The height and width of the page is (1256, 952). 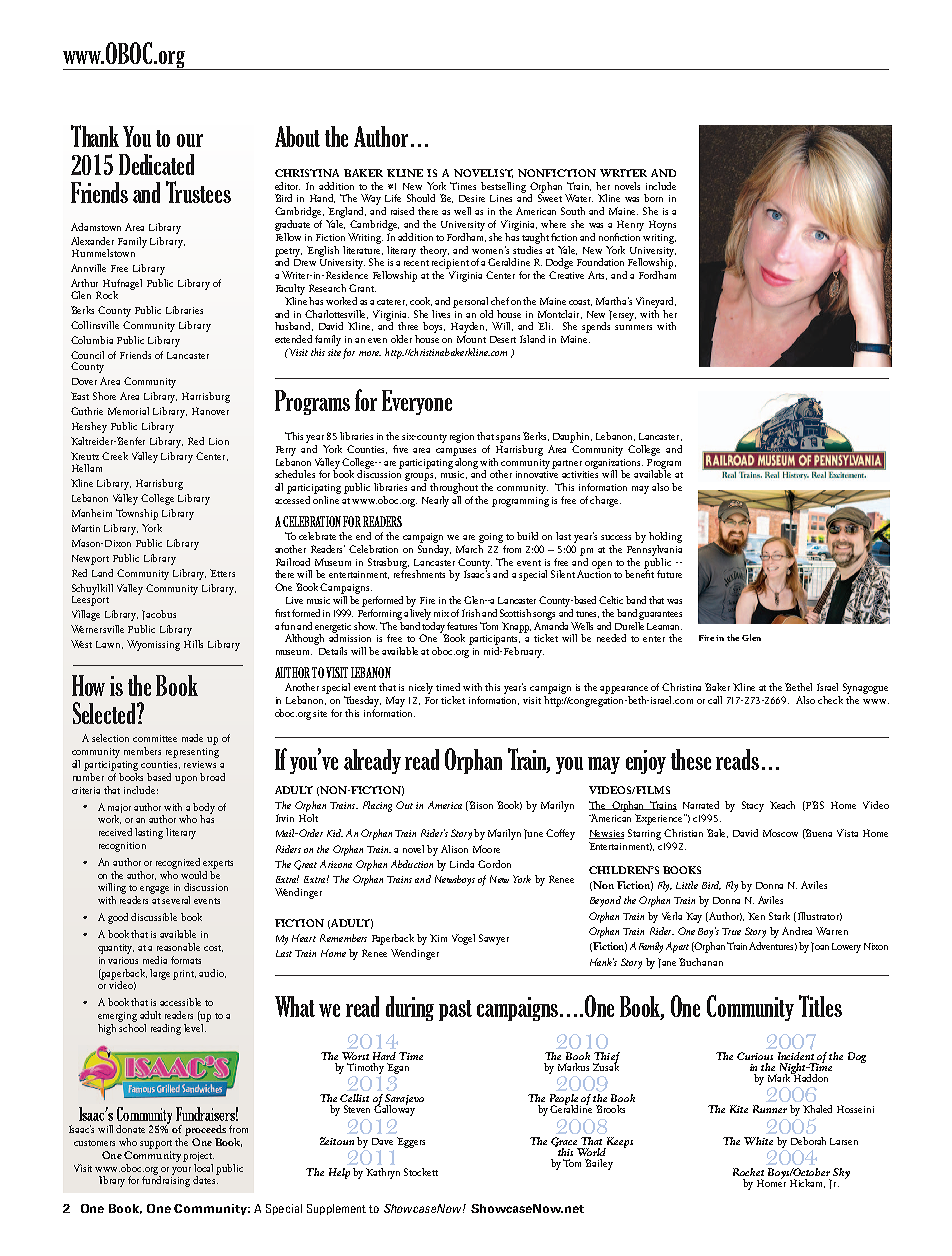 I want to click on Moscow, so click(x=780, y=833).
